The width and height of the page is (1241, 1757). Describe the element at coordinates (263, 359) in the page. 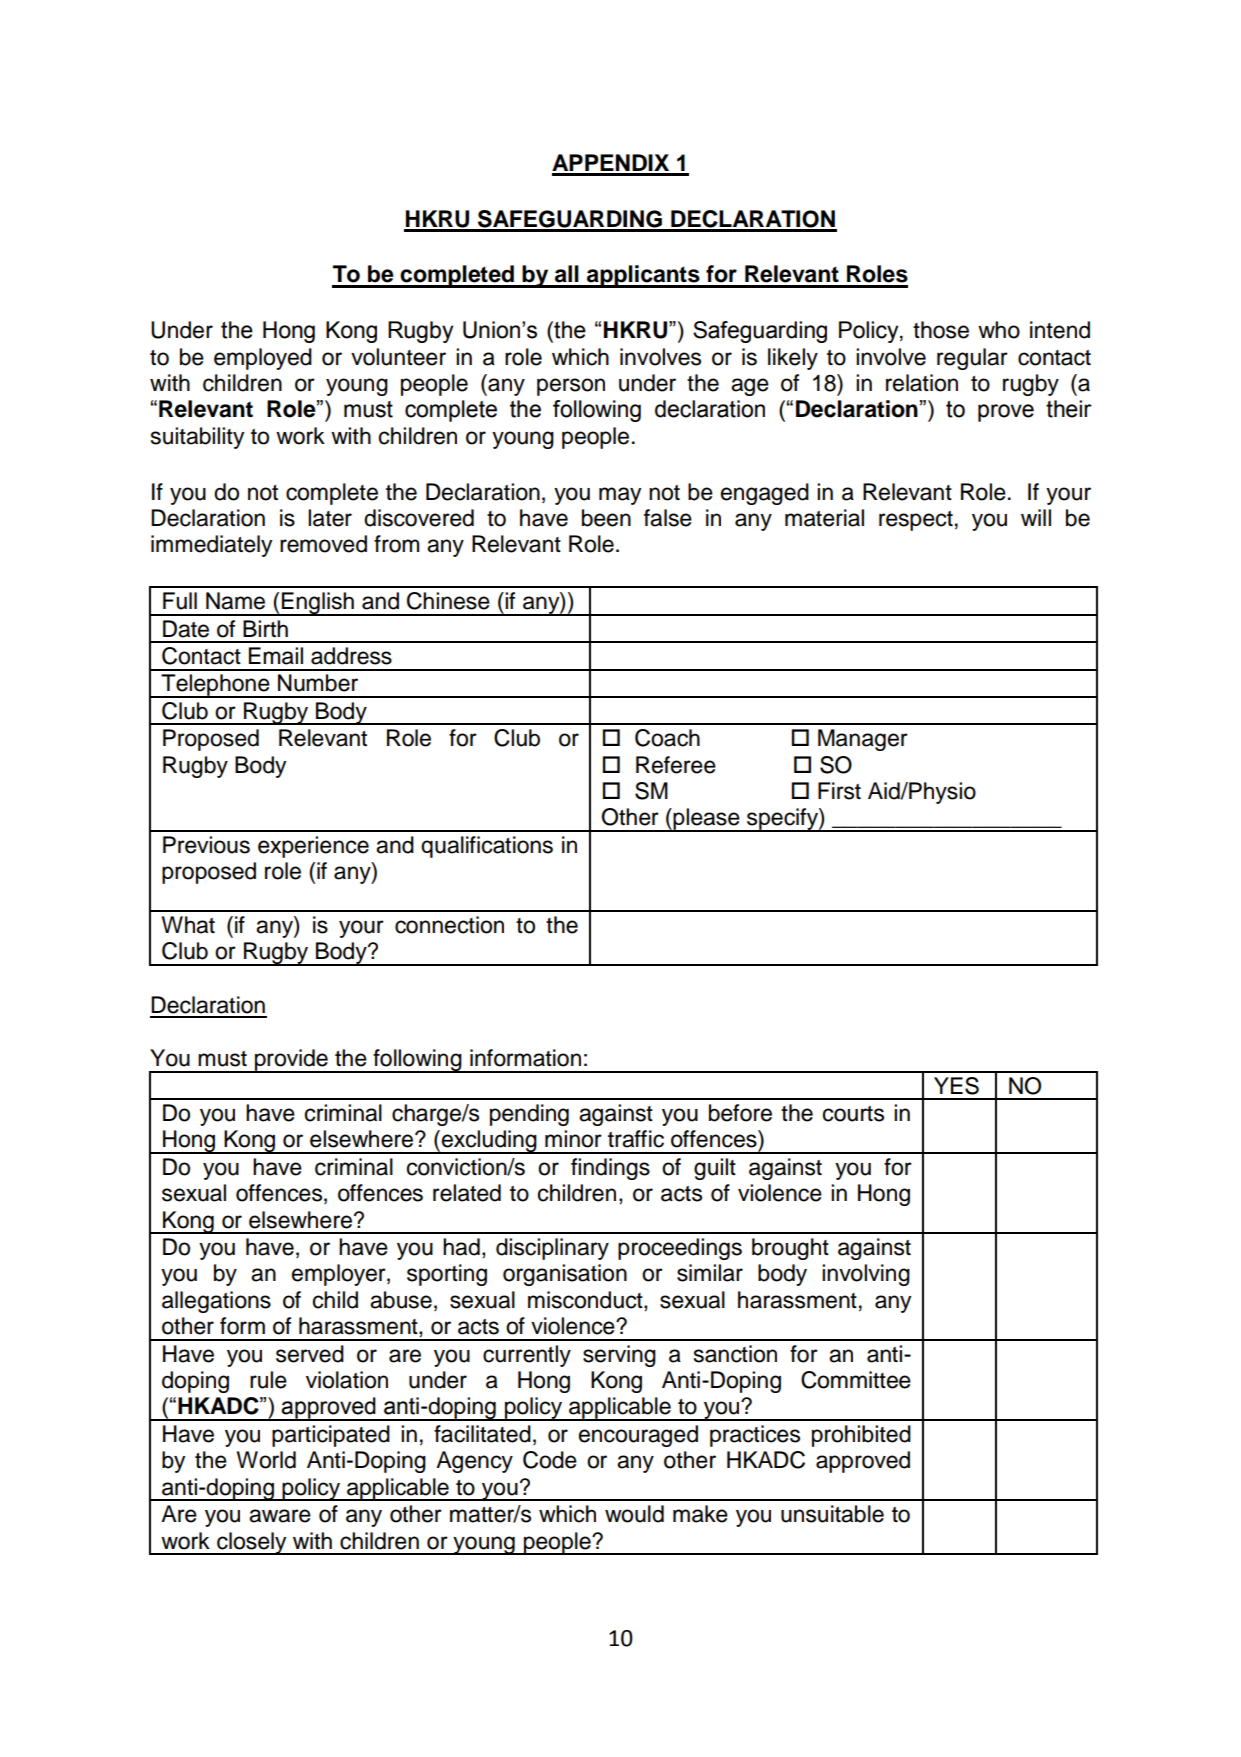

I see `employed` at that location.
